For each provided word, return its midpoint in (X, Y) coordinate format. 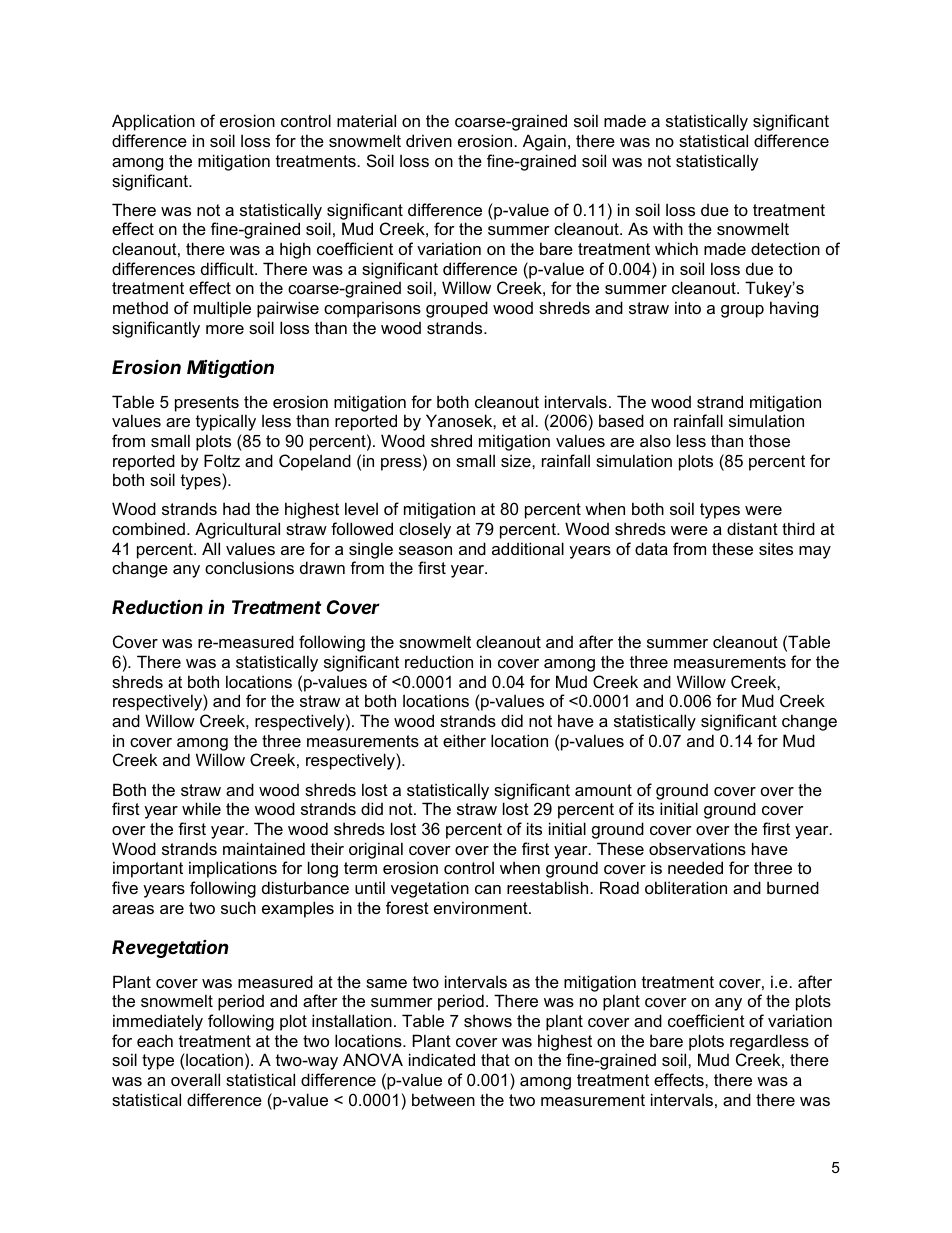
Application (153, 122)
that (495, 1059)
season (425, 550)
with (668, 228)
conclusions (249, 567)
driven (429, 140)
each (155, 1040)
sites (776, 548)
